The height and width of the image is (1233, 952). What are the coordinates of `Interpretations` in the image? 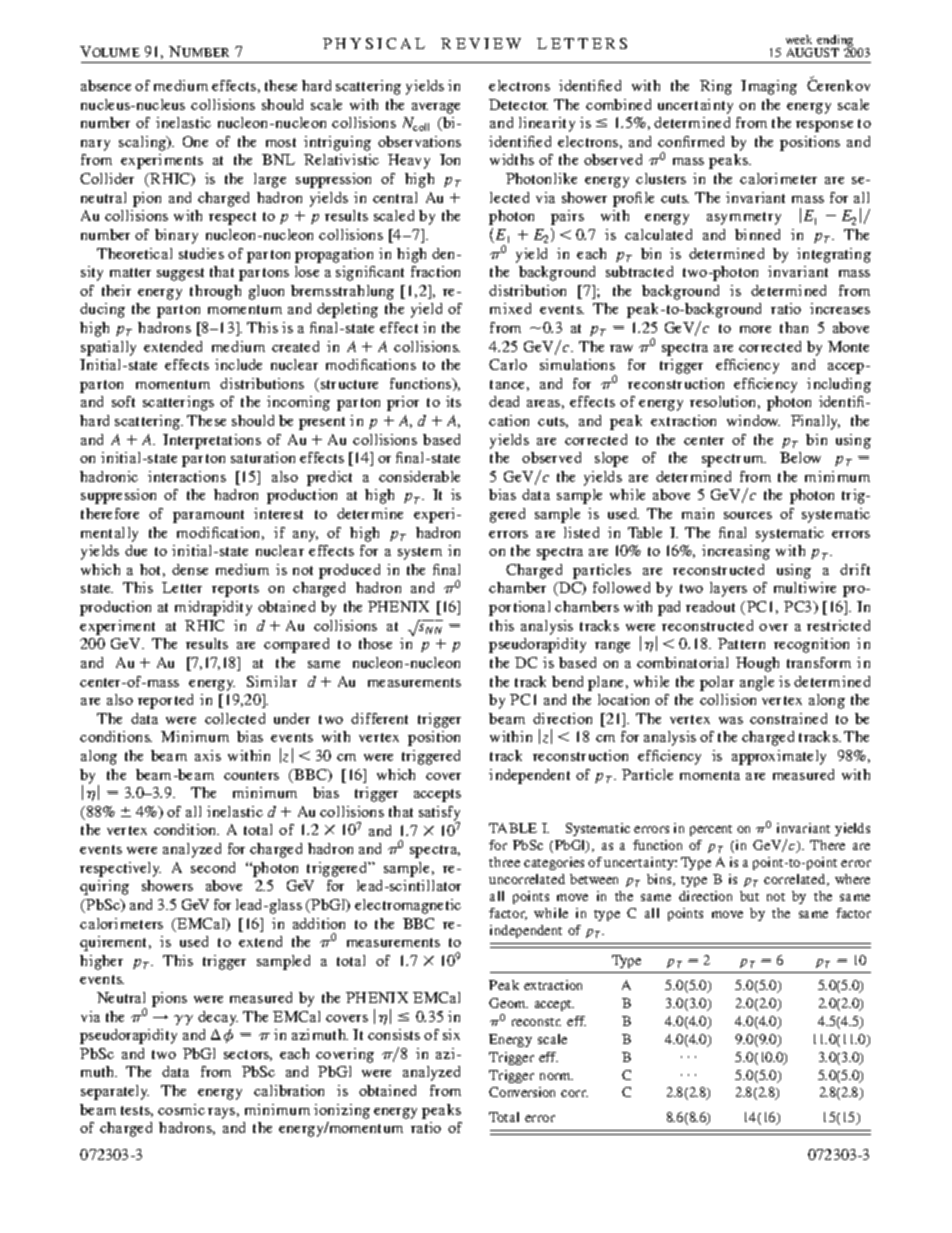 It's located at (212, 441).
